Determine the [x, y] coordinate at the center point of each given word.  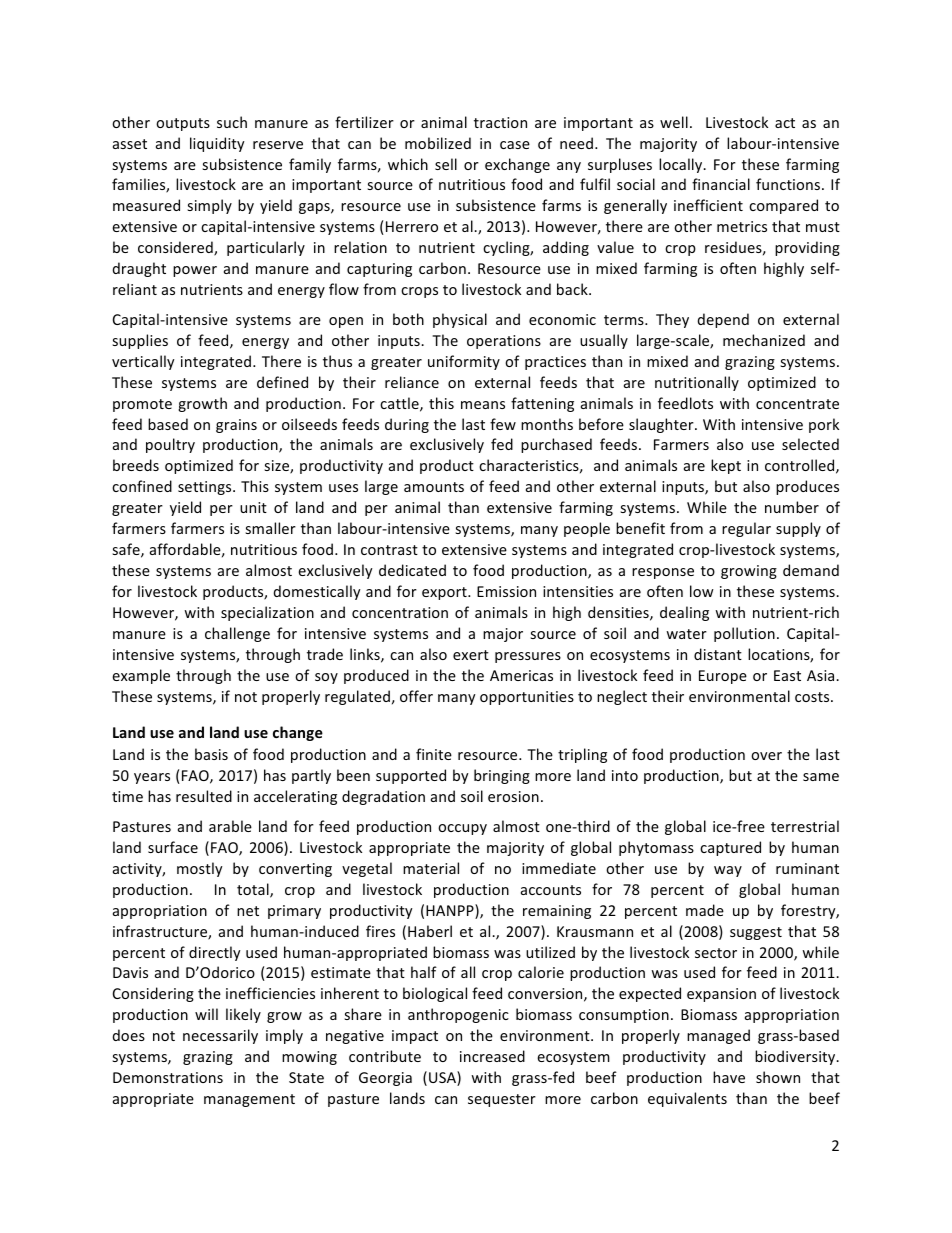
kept [726, 466]
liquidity [217, 144]
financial [721, 184]
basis [211, 754]
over [766, 756]
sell [446, 164]
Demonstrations [168, 1077]
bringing [502, 776]
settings [206, 488]
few [503, 424]
